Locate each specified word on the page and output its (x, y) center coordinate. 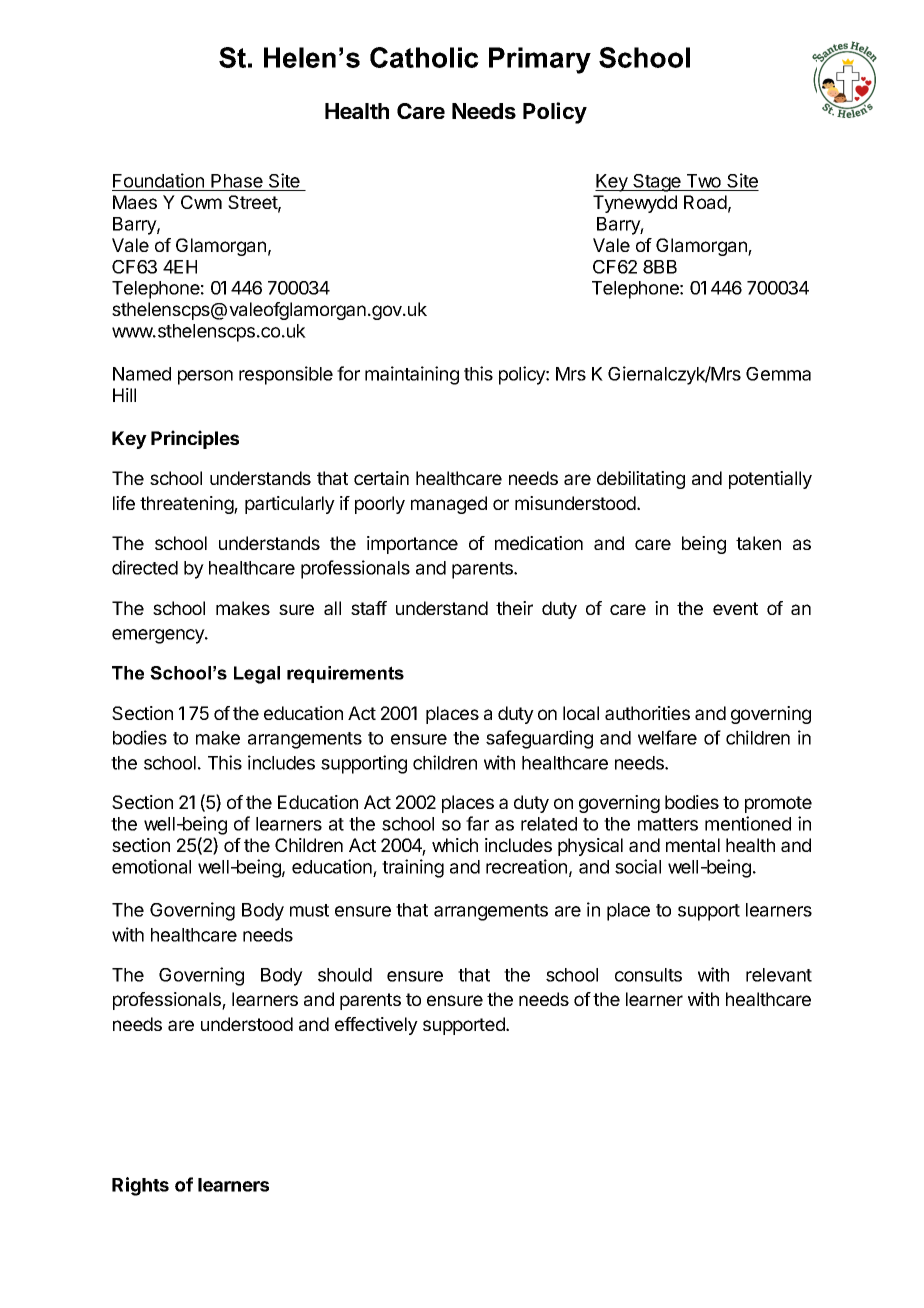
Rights (140, 1186)
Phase (237, 181)
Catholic (424, 57)
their (514, 608)
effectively (376, 1026)
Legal (257, 675)
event (735, 608)
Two (704, 181)
